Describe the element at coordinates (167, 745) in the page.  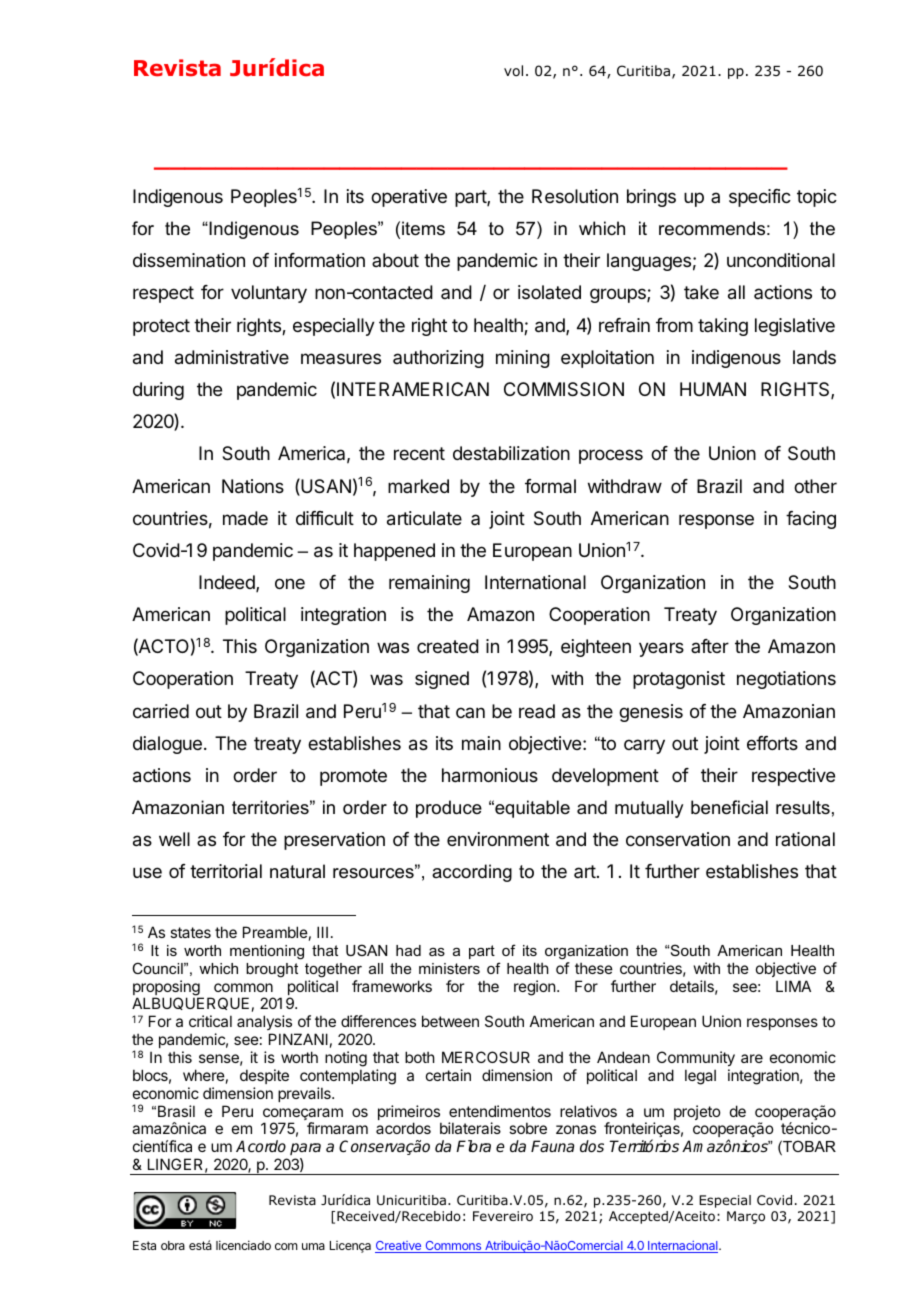
I see `dialogue` at that location.
